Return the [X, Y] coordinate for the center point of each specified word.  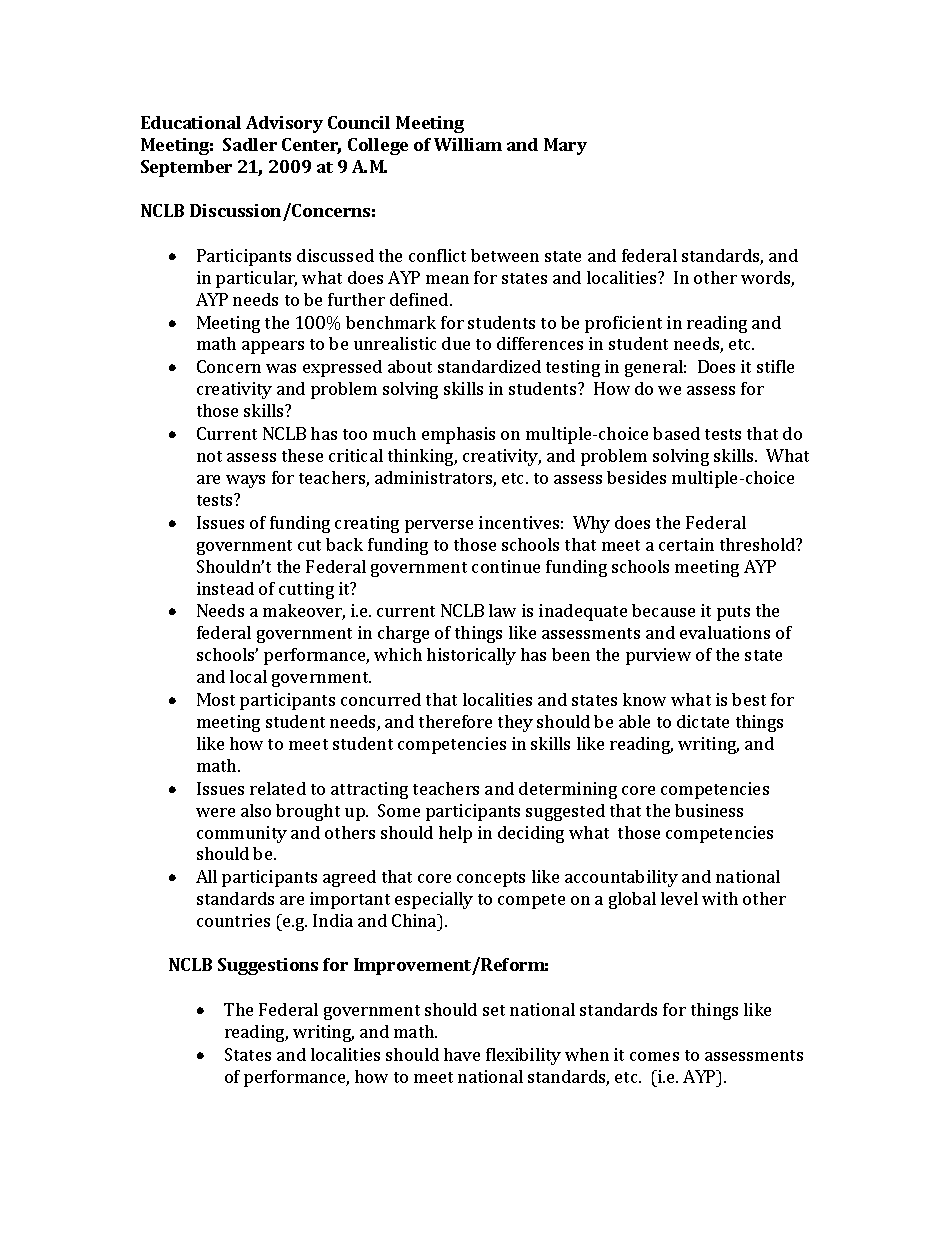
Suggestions [268, 966]
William [468, 144]
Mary [565, 146]
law [502, 610]
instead [225, 588]
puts [733, 613]
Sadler [250, 144]
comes [654, 1056]
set [494, 1010]
